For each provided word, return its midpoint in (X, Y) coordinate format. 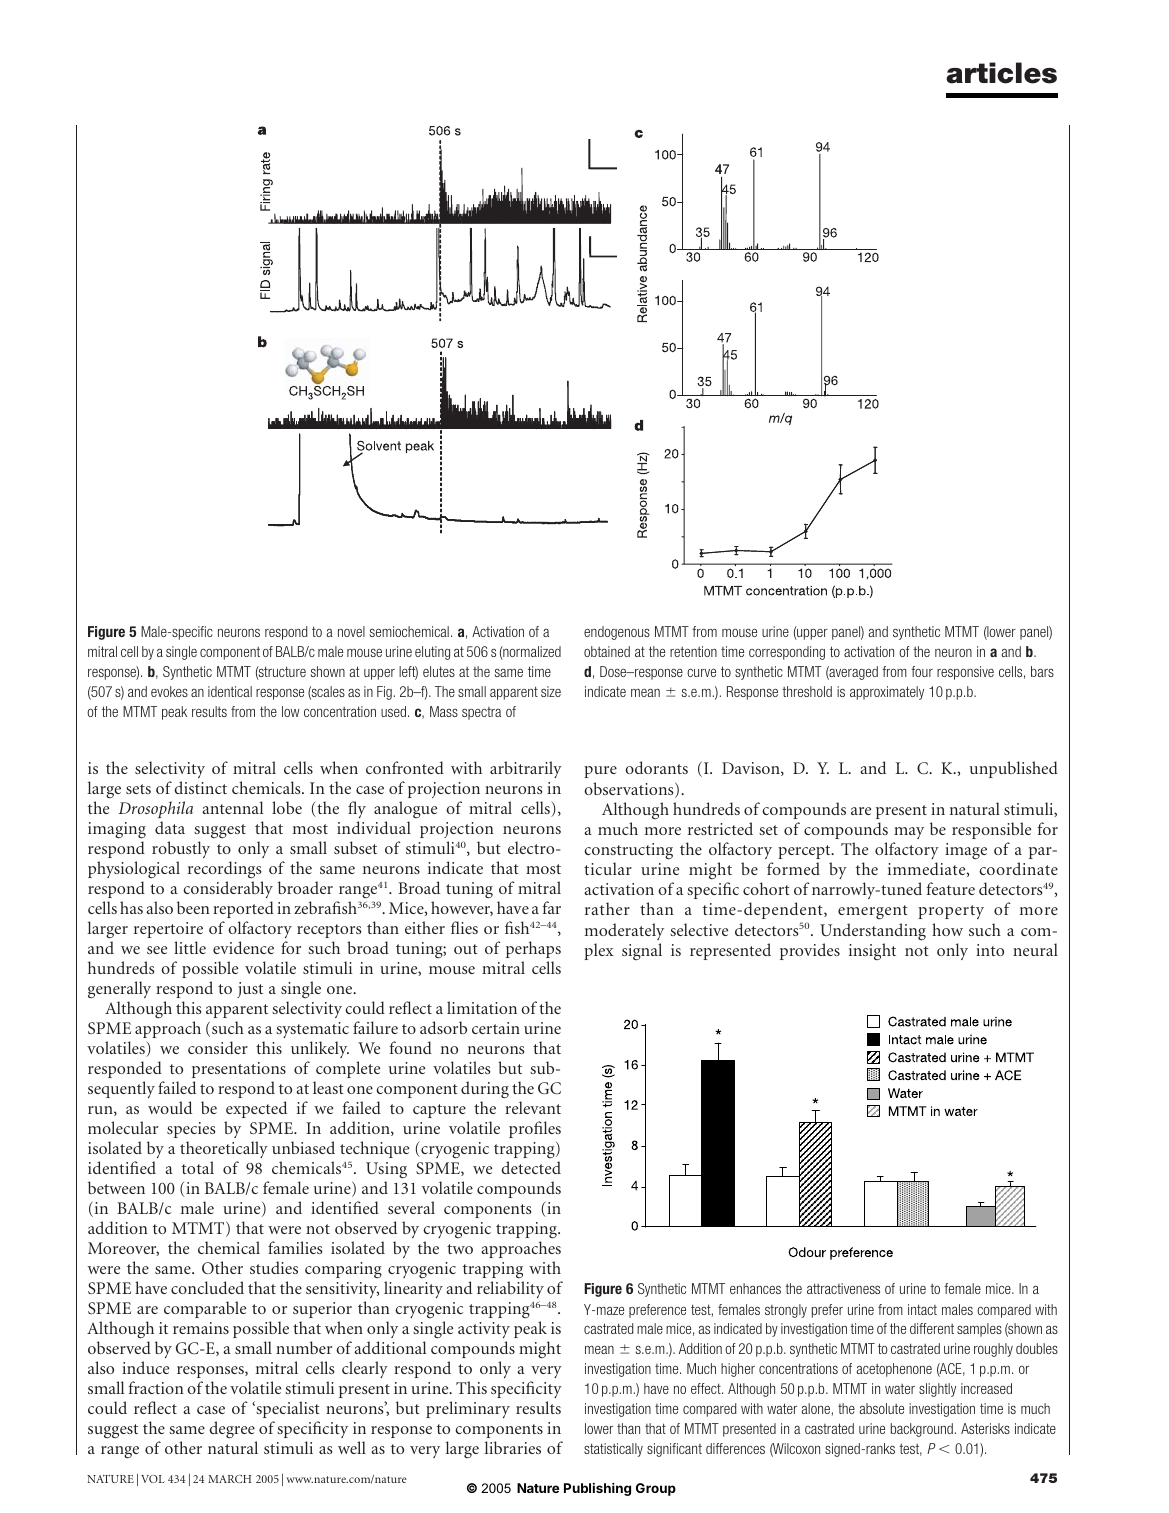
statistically (613, 1450)
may (909, 833)
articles (1001, 73)
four (922, 671)
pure (600, 772)
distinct (200, 787)
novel (351, 631)
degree (233, 1431)
